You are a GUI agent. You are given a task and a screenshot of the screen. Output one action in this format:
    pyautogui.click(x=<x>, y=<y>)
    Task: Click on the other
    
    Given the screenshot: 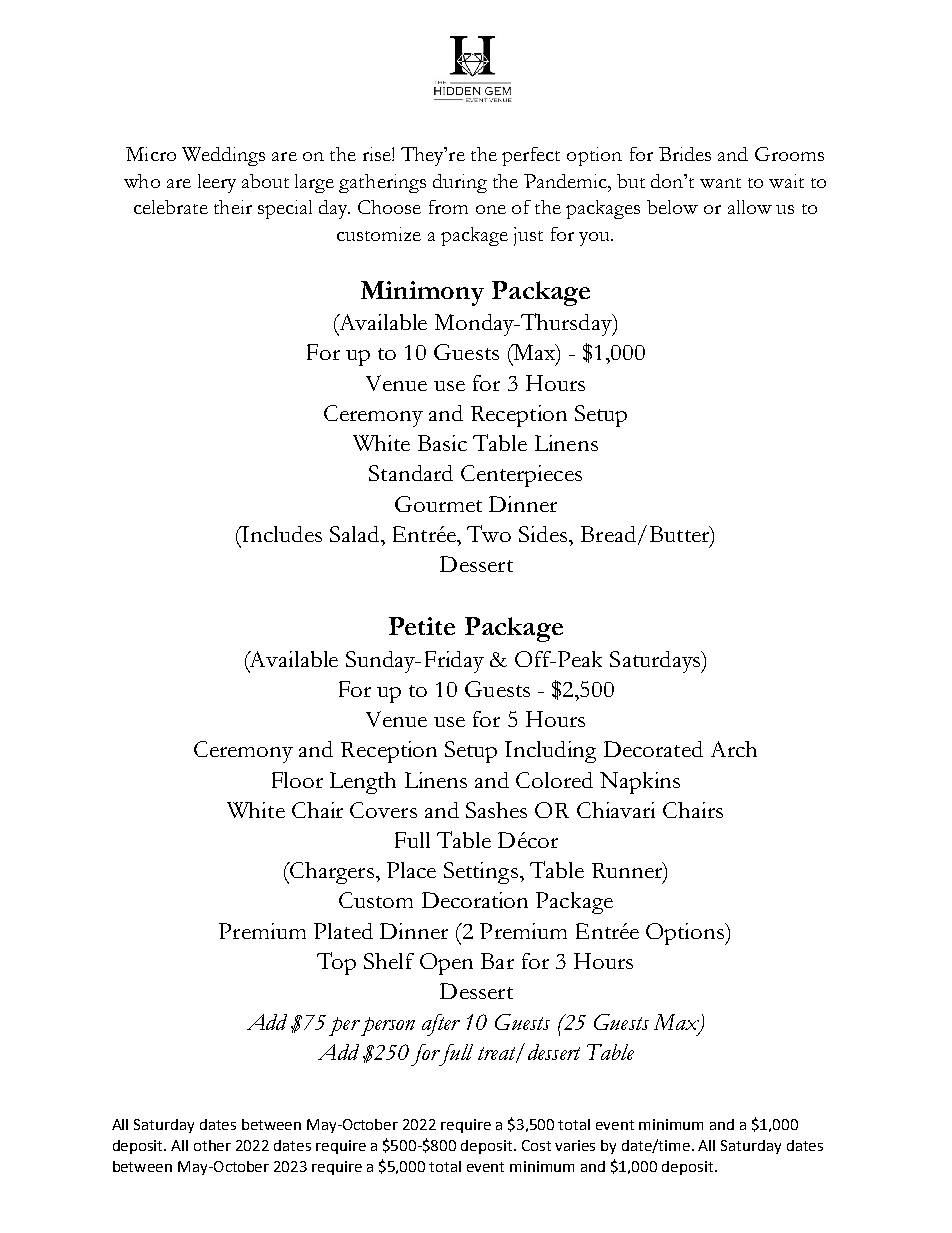 What is the action you would take?
    pyautogui.click(x=212, y=1145)
